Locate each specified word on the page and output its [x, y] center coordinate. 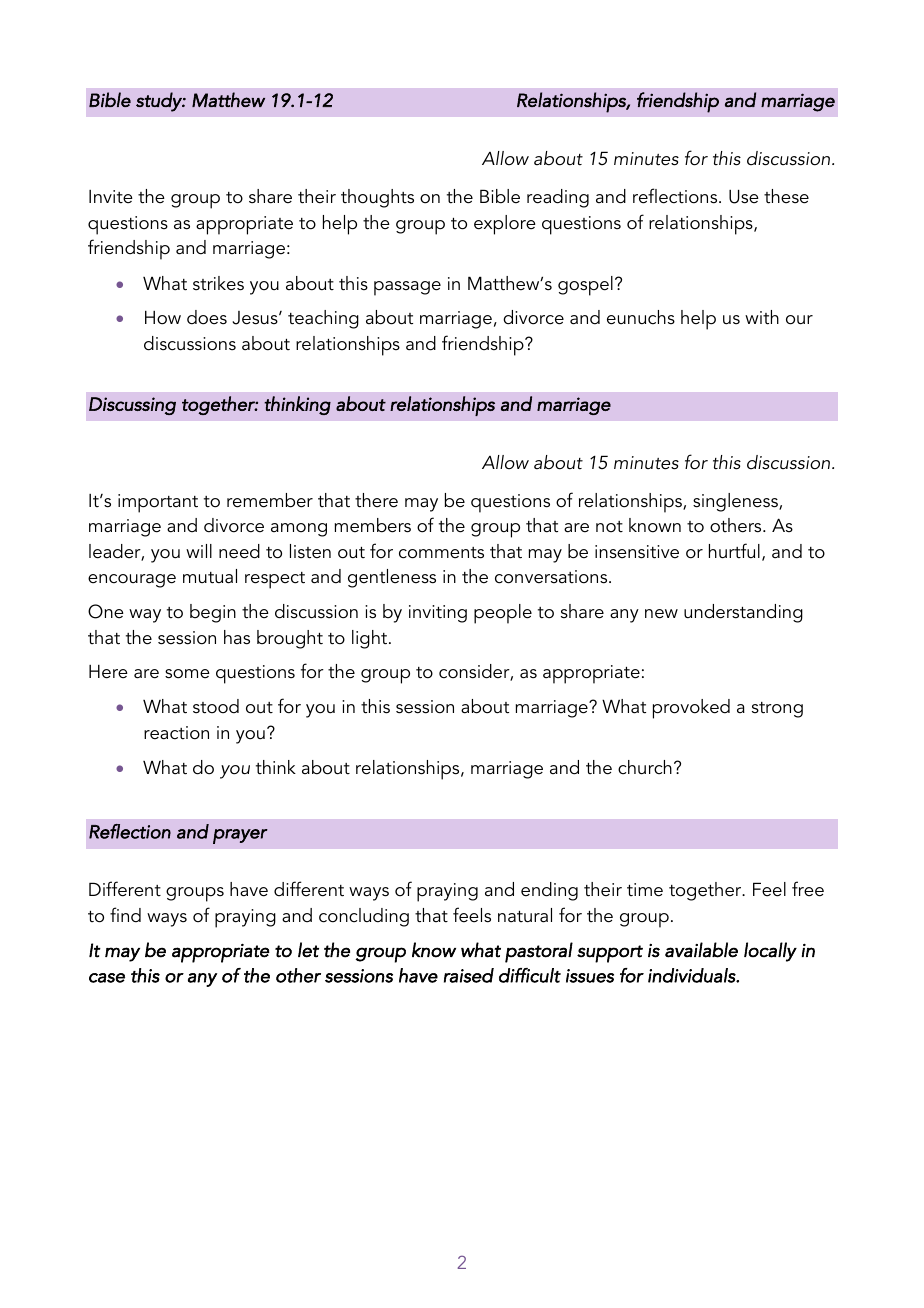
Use [744, 196]
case [107, 978]
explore [505, 225]
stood [216, 706]
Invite [111, 197]
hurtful [734, 551]
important [158, 503]
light [371, 639]
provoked [691, 709]
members [373, 525]
